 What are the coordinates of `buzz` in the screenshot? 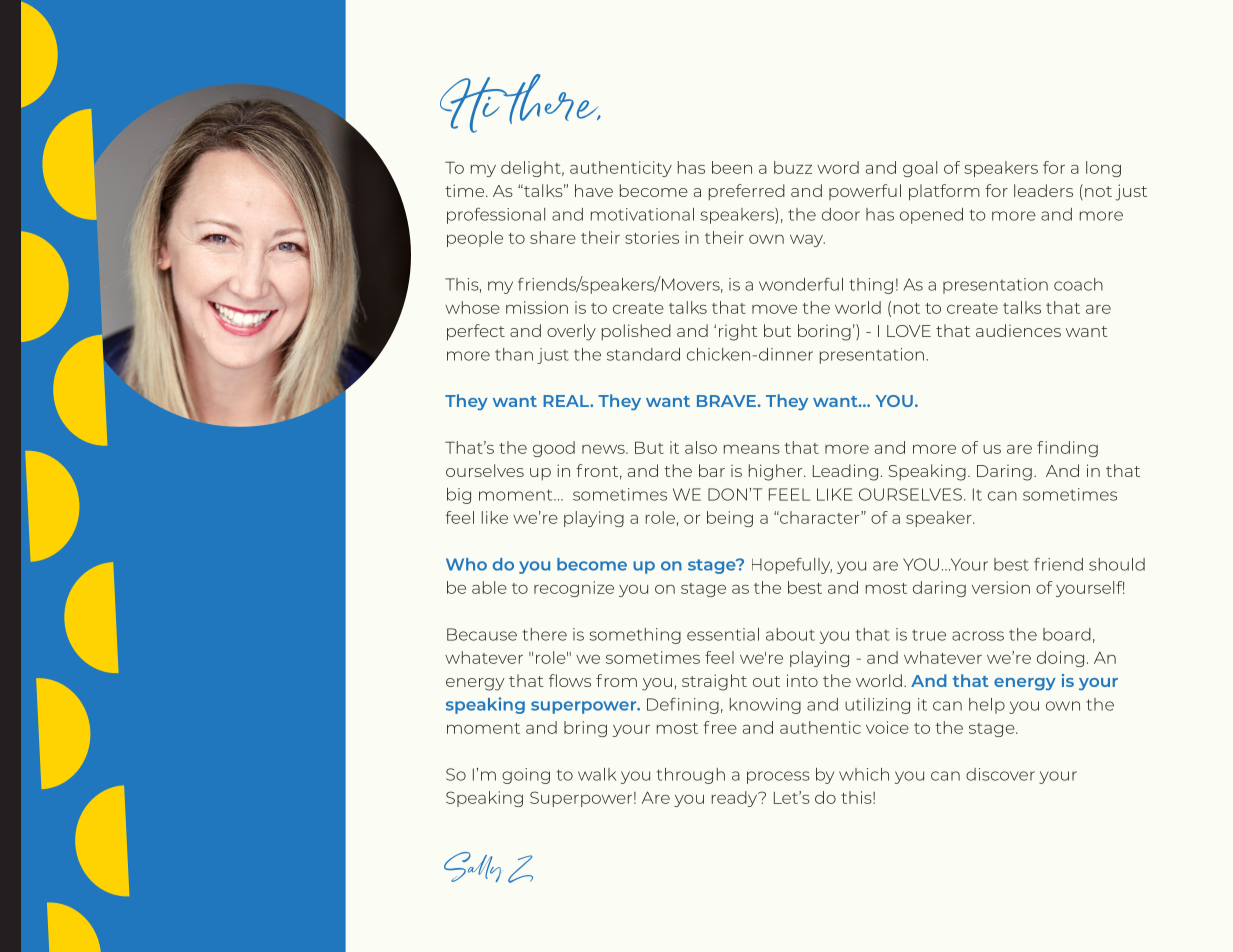 It's located at (793, 167).
